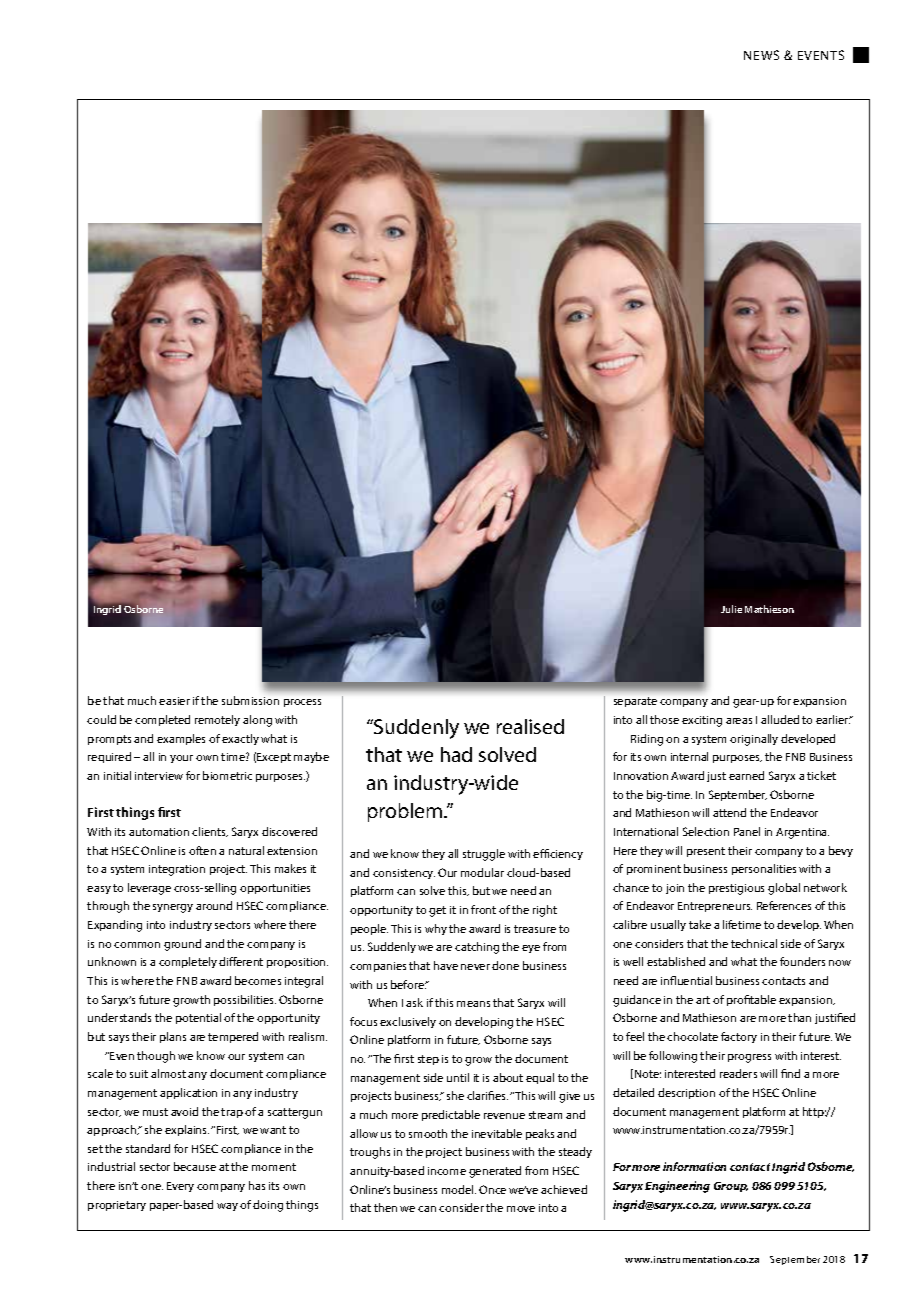 The height and width of the image is (1308, 924). Describe the element at coordinates (174, 701) in the image. I see `easier` at that location.
